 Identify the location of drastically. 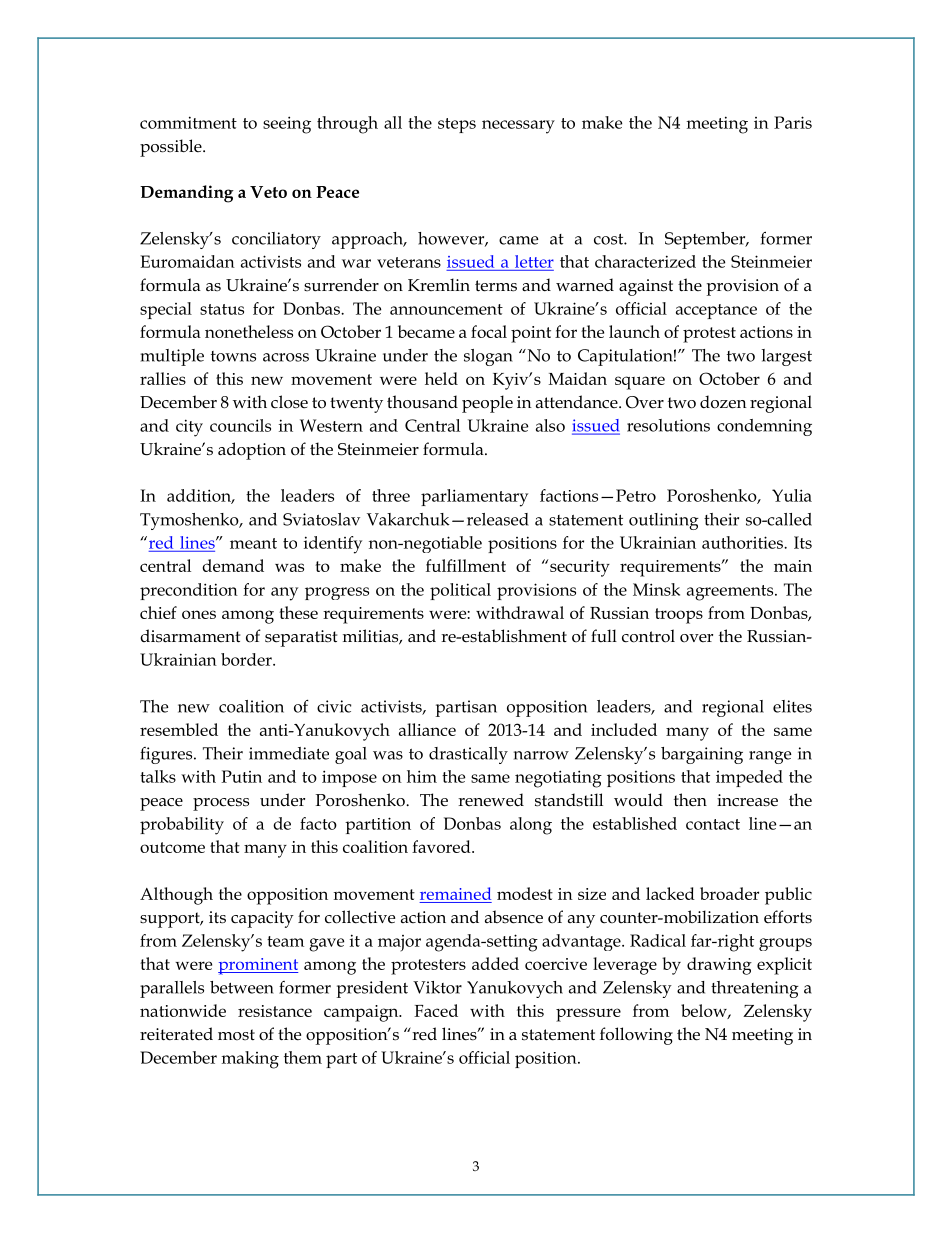
(468, 755).
